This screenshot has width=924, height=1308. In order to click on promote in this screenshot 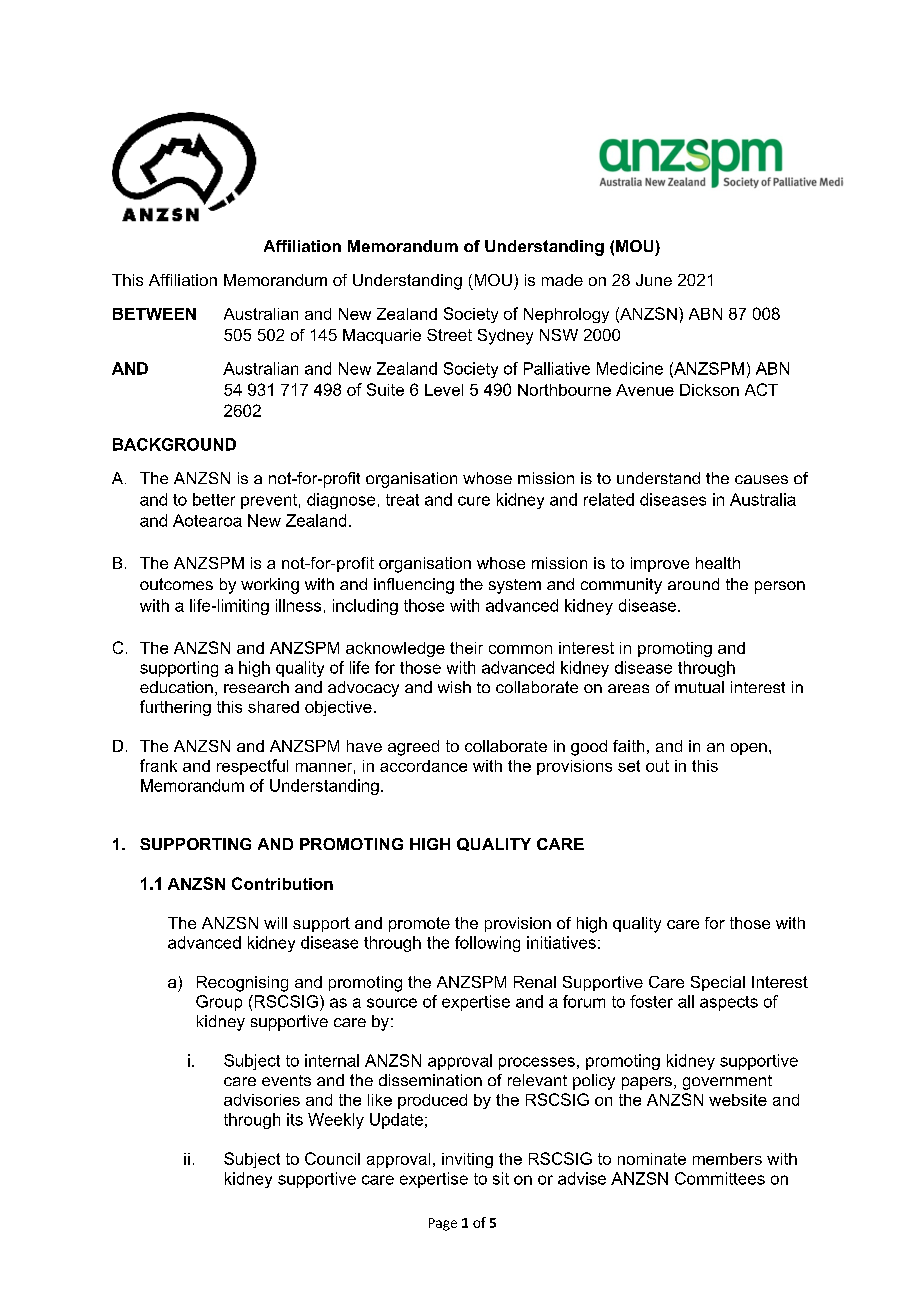, I will do `click(419, 924)`.
